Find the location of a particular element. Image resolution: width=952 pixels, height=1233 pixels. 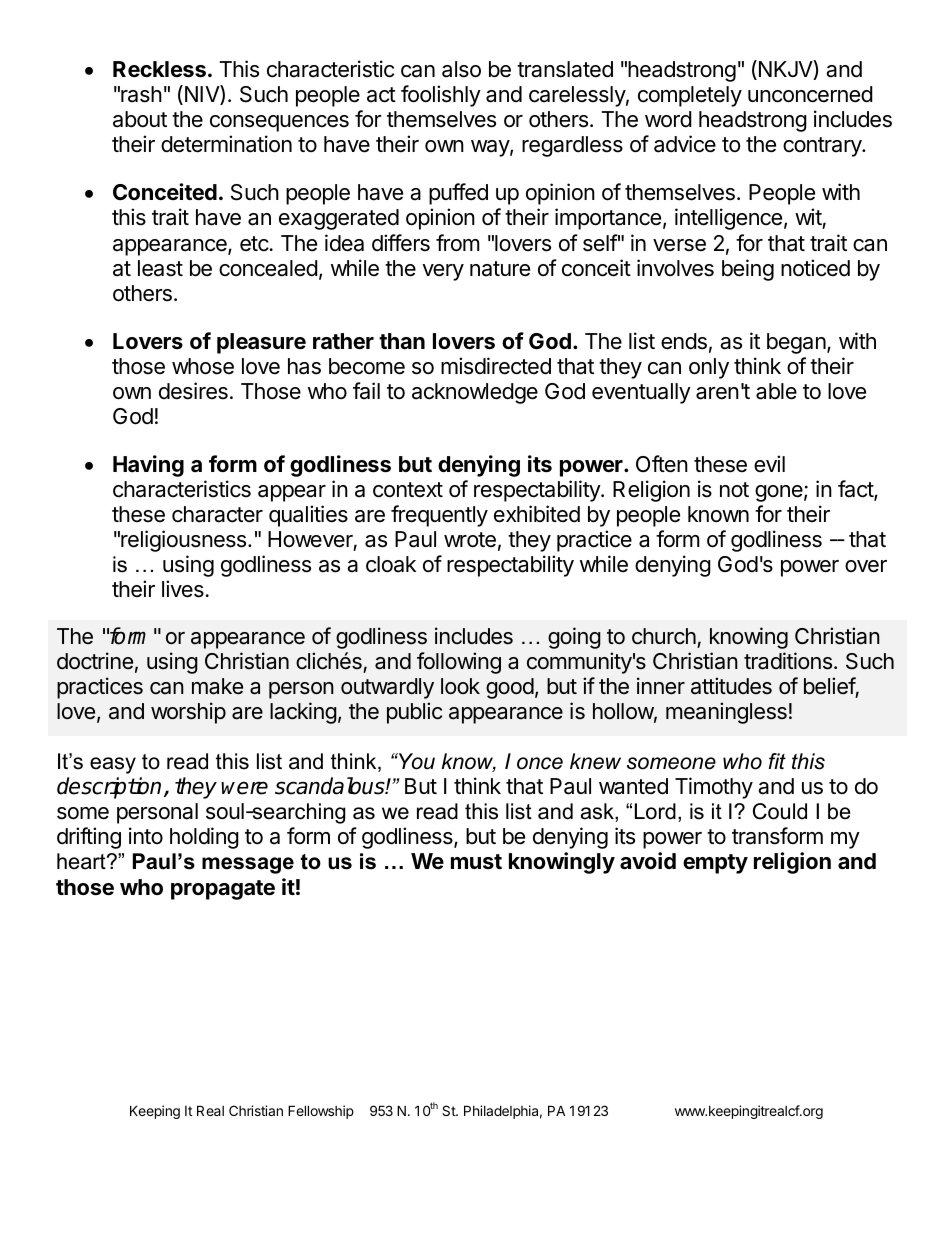

wrote is located at coordinates (470, 540).
